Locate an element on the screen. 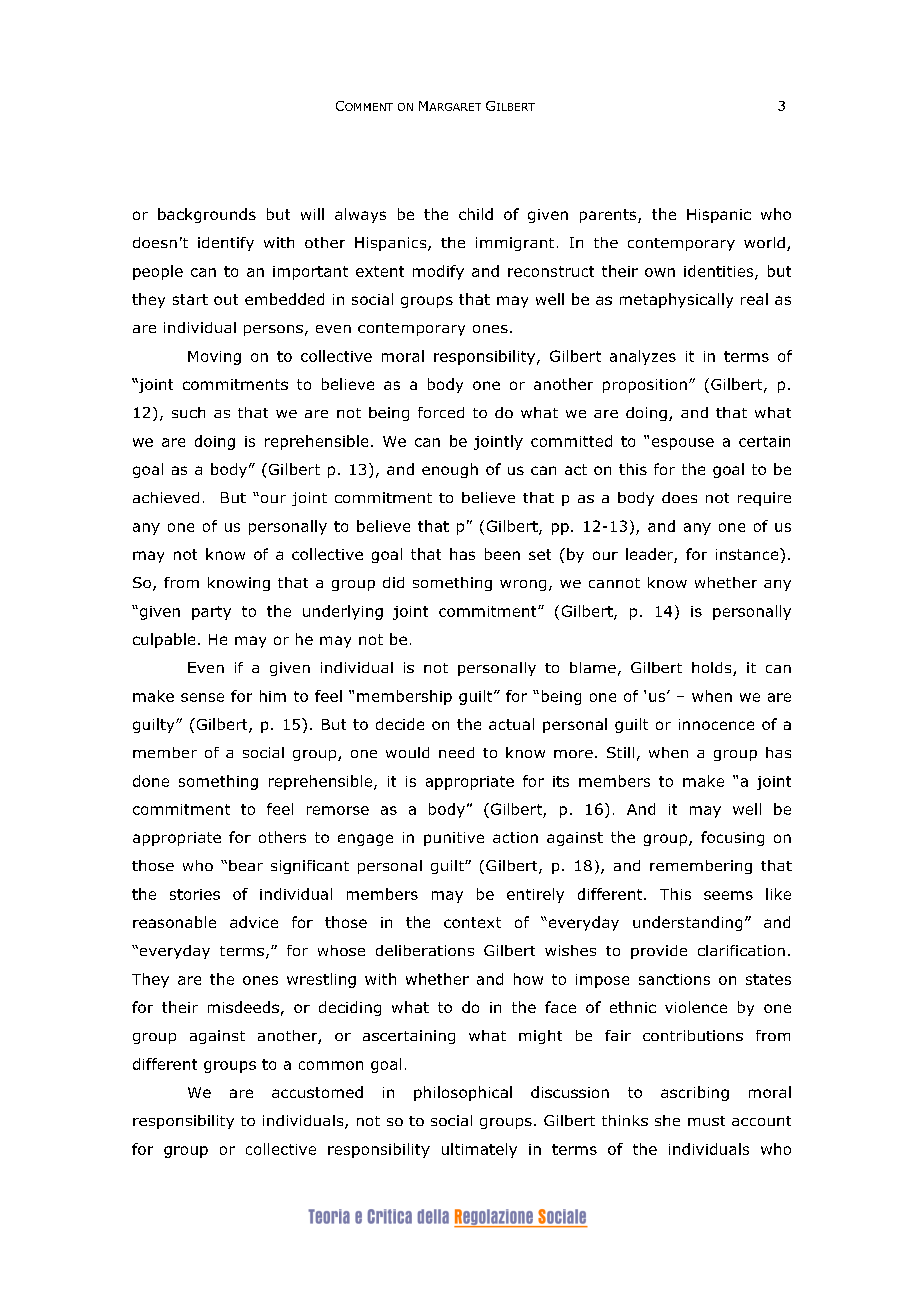  child is located at coordinates (476, 214).
